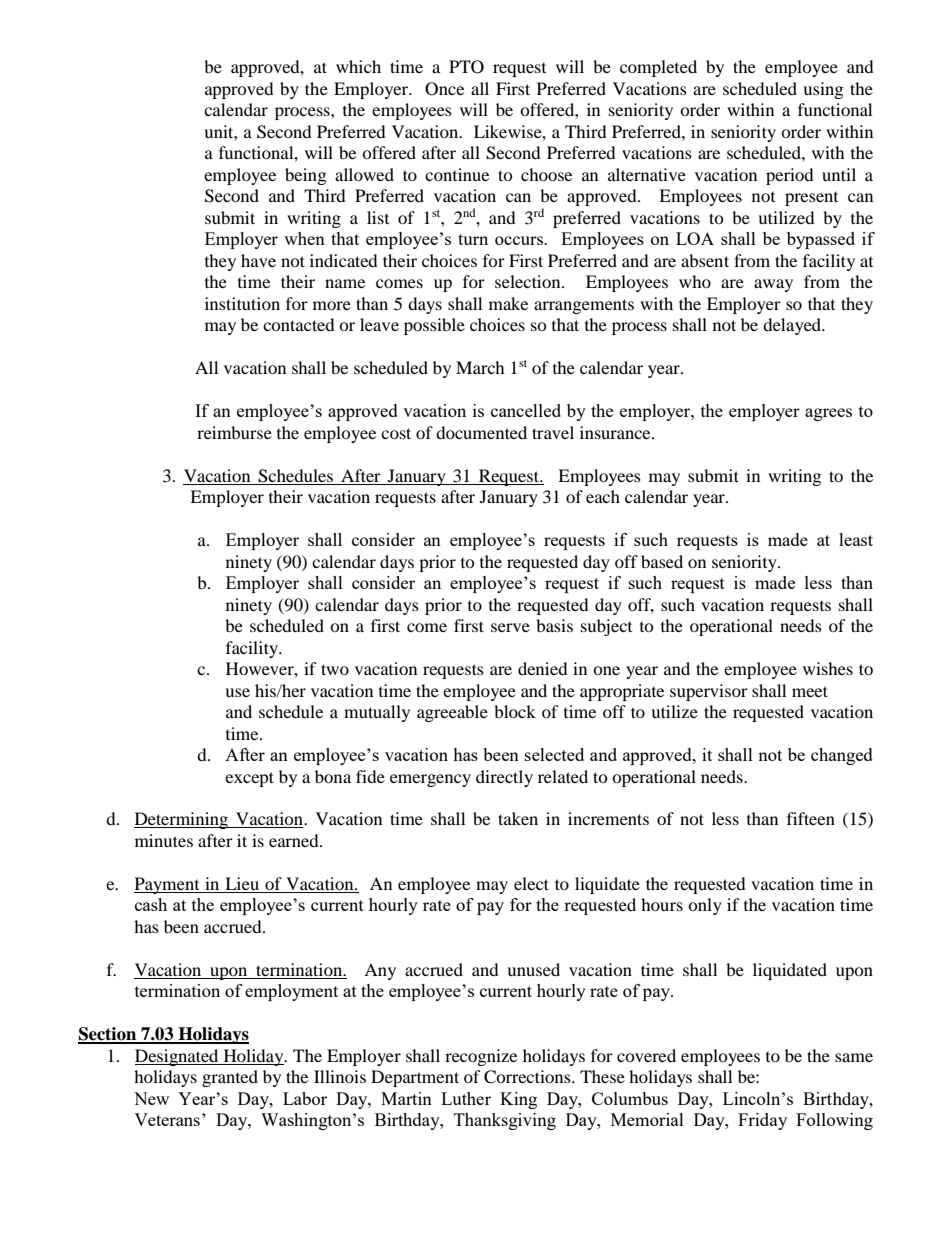 Image resolution: width=952 pixels, height=1233 pixels. Describe the element at coordinates (305, 176) in the screenshot. I see `being` at that location.
